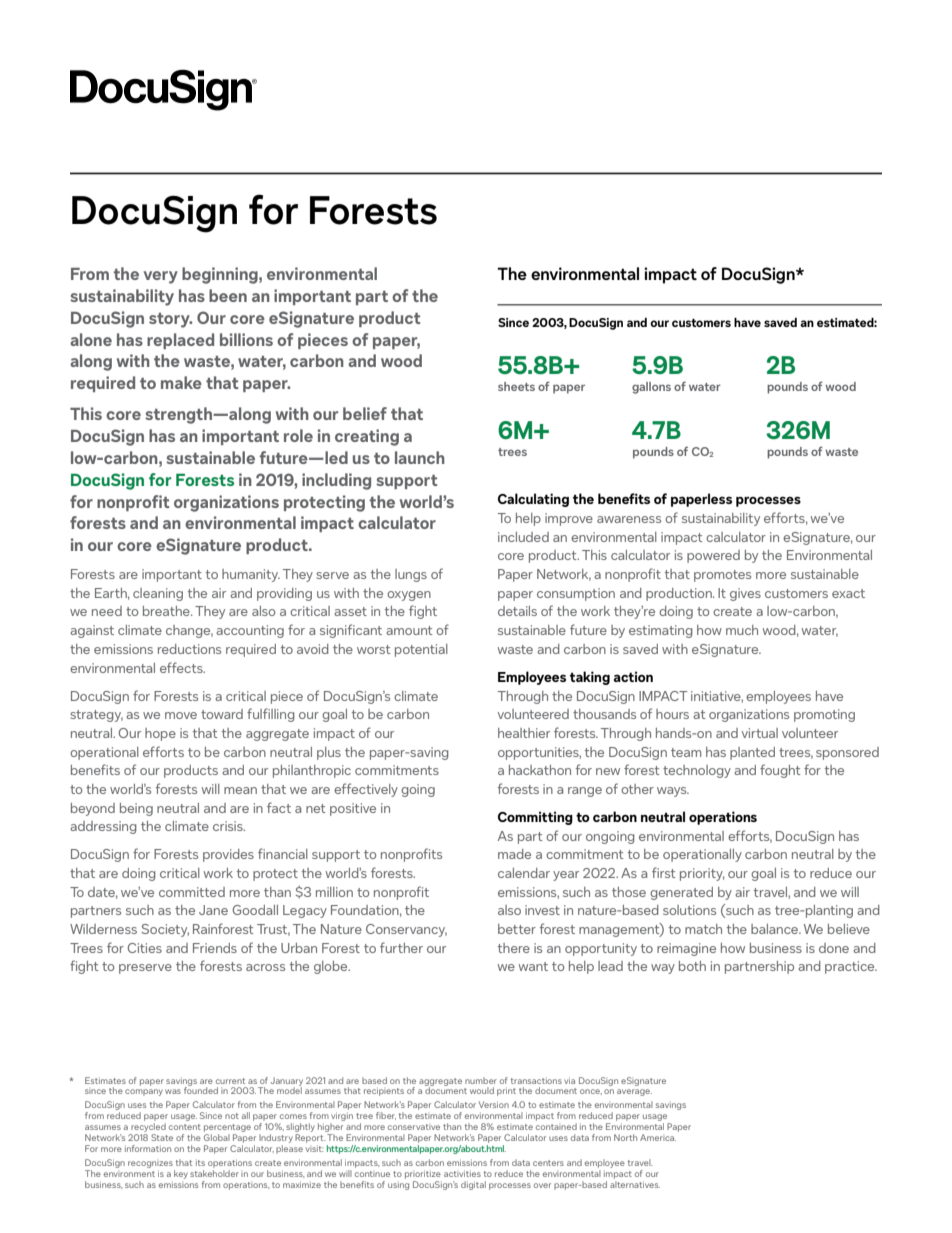 This screenshot has height=1233, width=952. I want to click on activities, so click(462, 1173).
